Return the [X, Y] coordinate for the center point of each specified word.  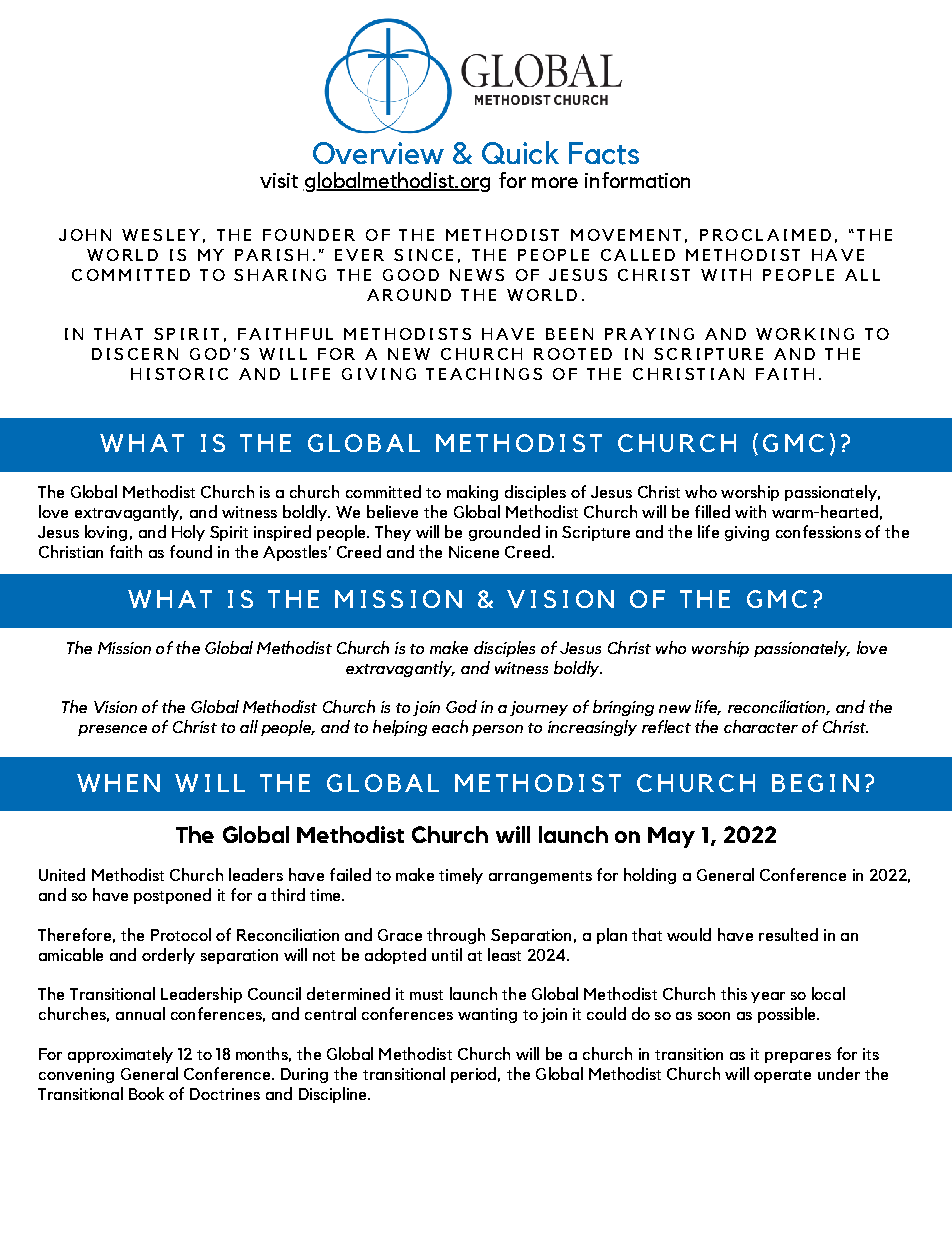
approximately [120, 1055]
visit [279, 180]
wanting [487, 1015]
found [191, 551]
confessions [818, 531]
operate [782, 1076]
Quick [520, 152]
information [637, 180]
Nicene [474, 552]
